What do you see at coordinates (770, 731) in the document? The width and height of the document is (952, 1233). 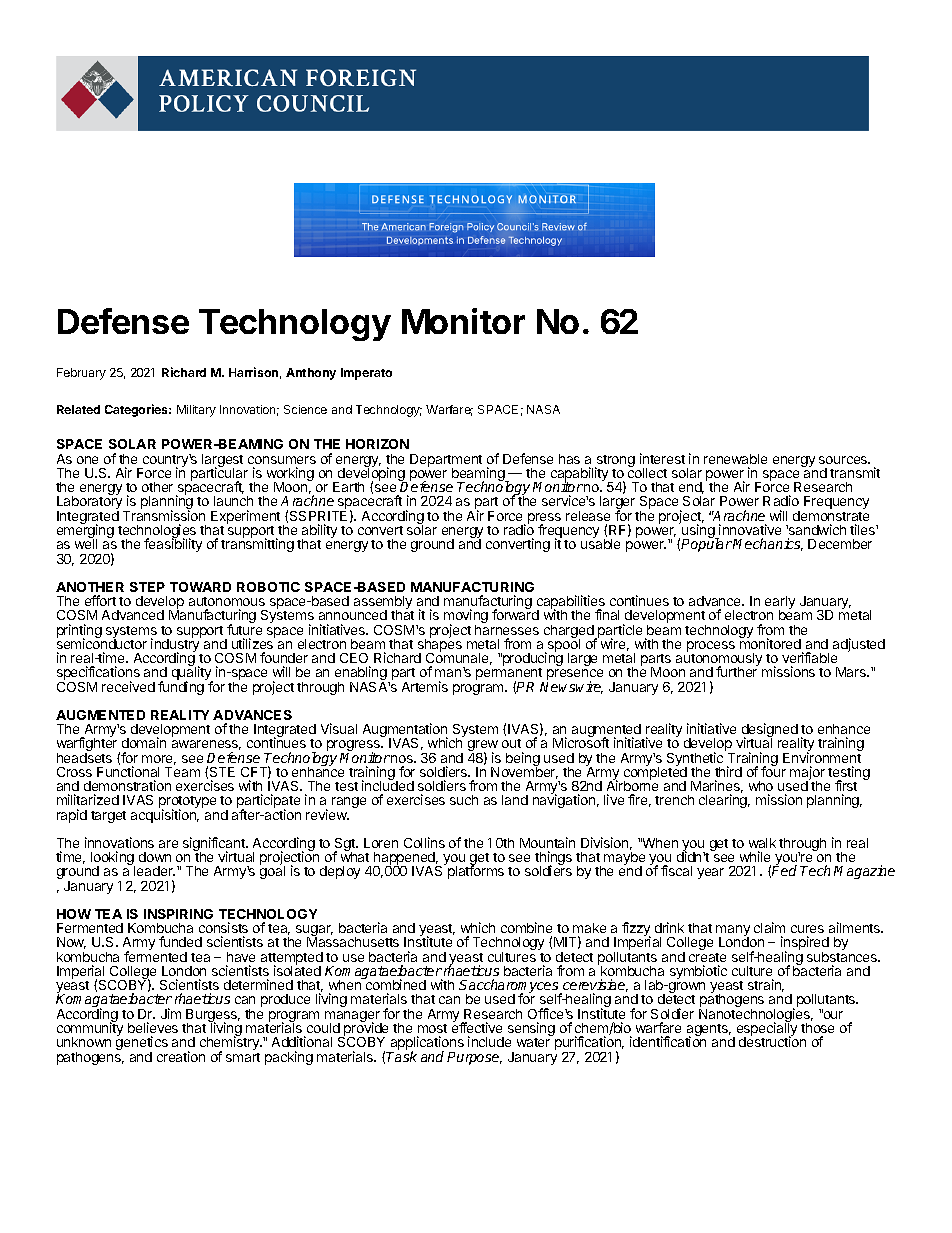 I see `designed` at bounding box center [770, 731].
